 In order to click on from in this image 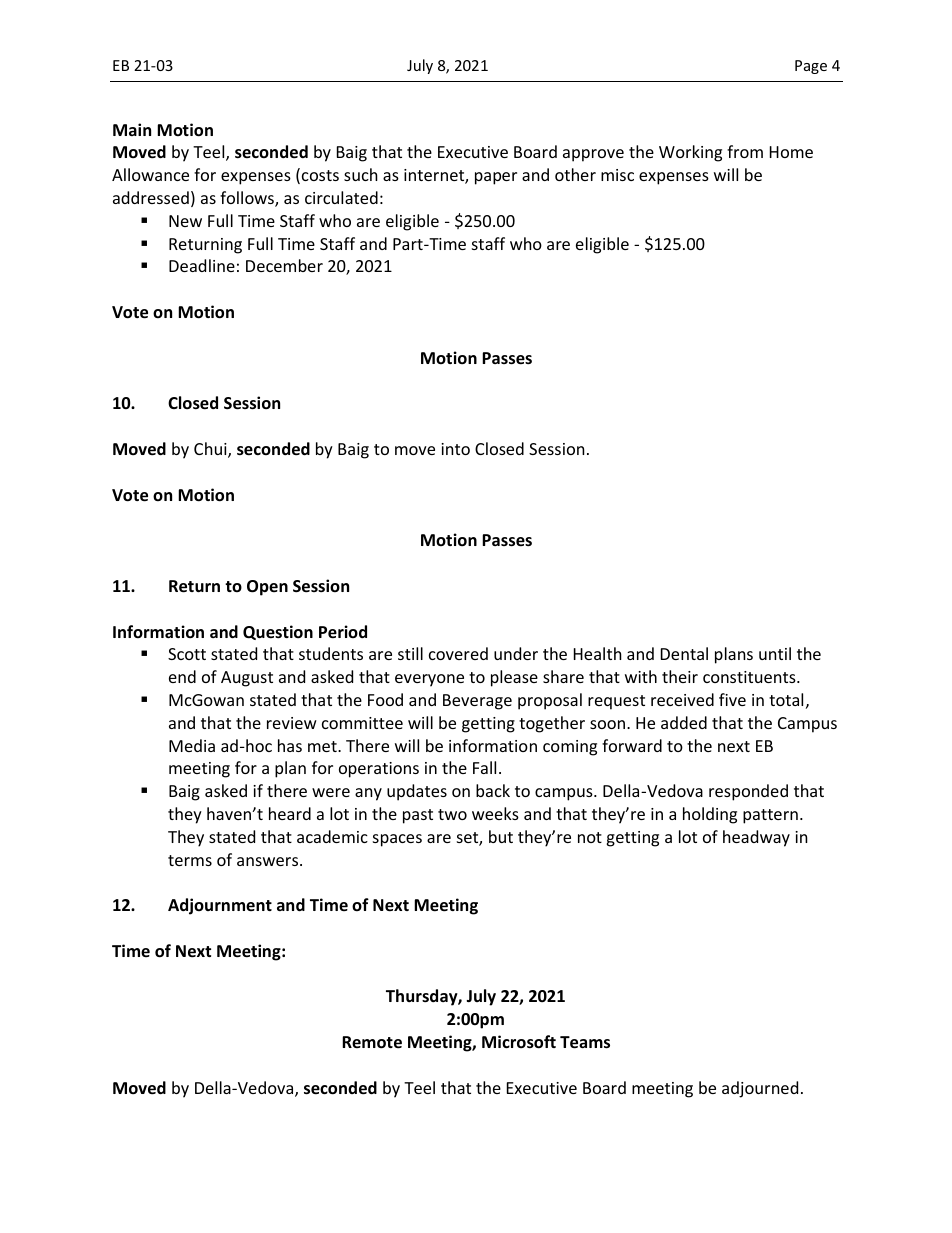, I will do `click(745, 151)`.
